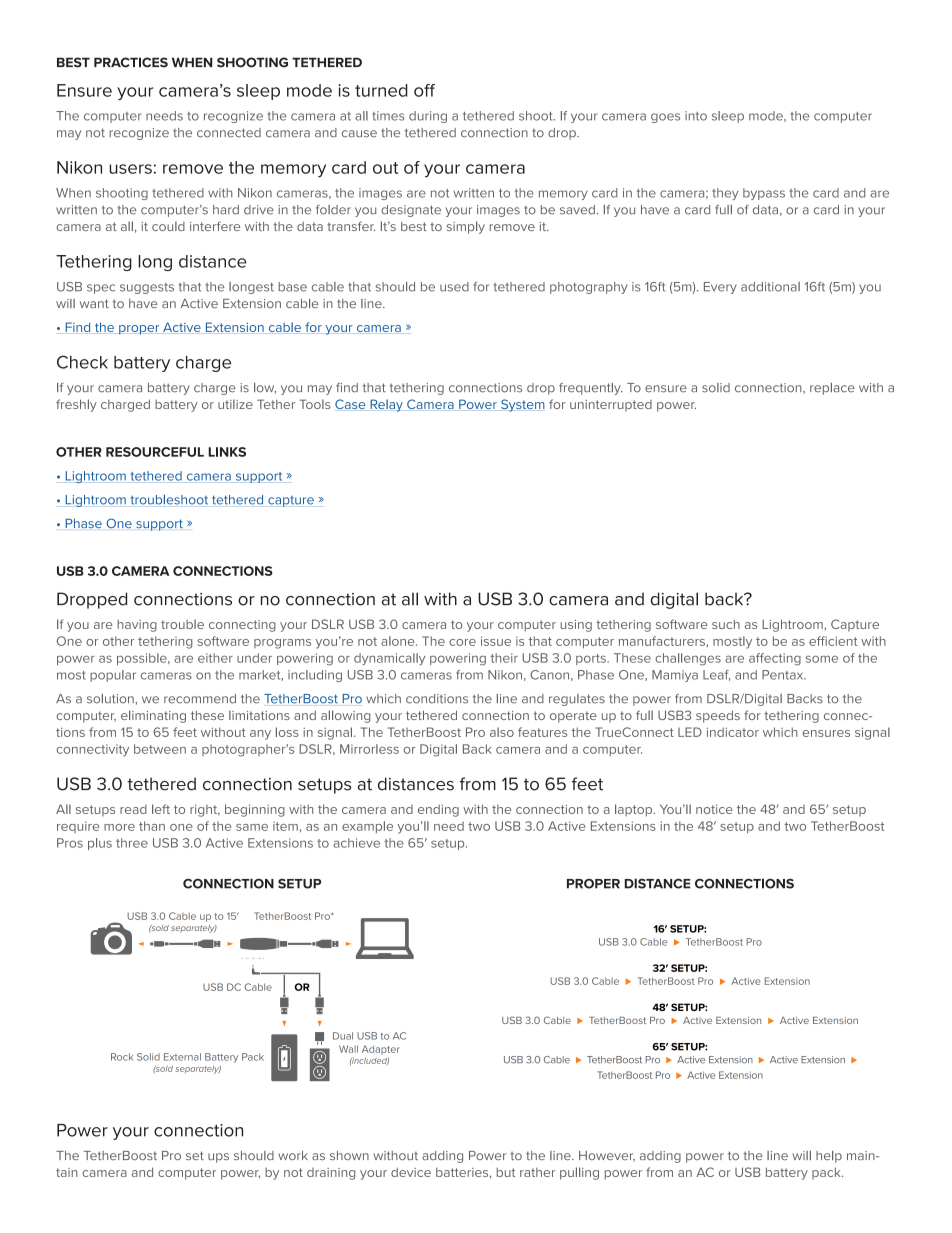 This screenshot has height=1233, width=952. Describe the element at coordinates (161, 809) in the screenshot. I see `left` at that location.
